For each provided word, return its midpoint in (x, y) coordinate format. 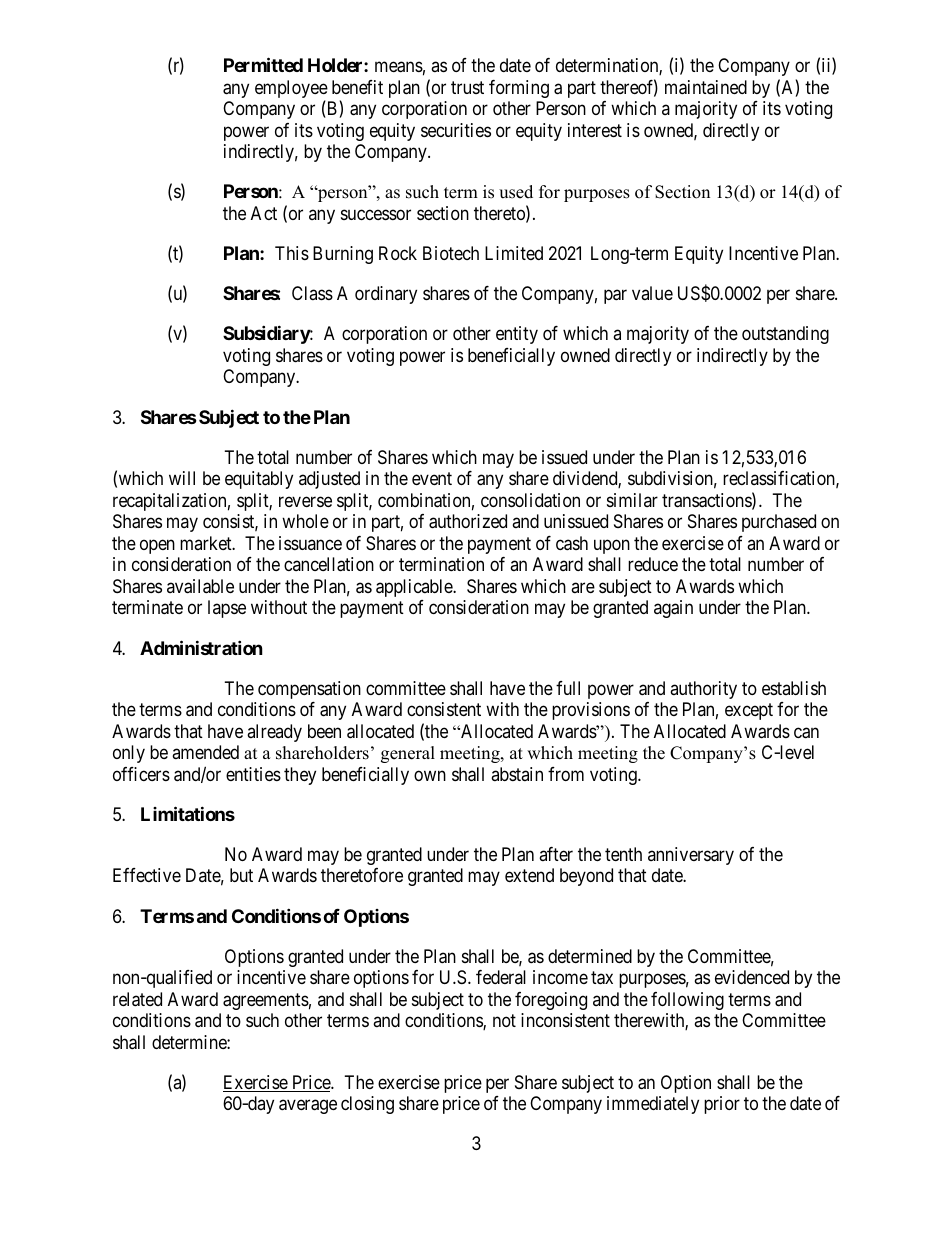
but (241, 875)
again (673, 609)
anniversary (691, 856)
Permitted (263, 64)
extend (529, 875)
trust (467, 87)
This (292, 253)
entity (517, 335)
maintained (706, 87)
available (200, 586)
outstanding (785, 335)
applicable (415, 588)
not (504, 1020)
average (308, 1107)
